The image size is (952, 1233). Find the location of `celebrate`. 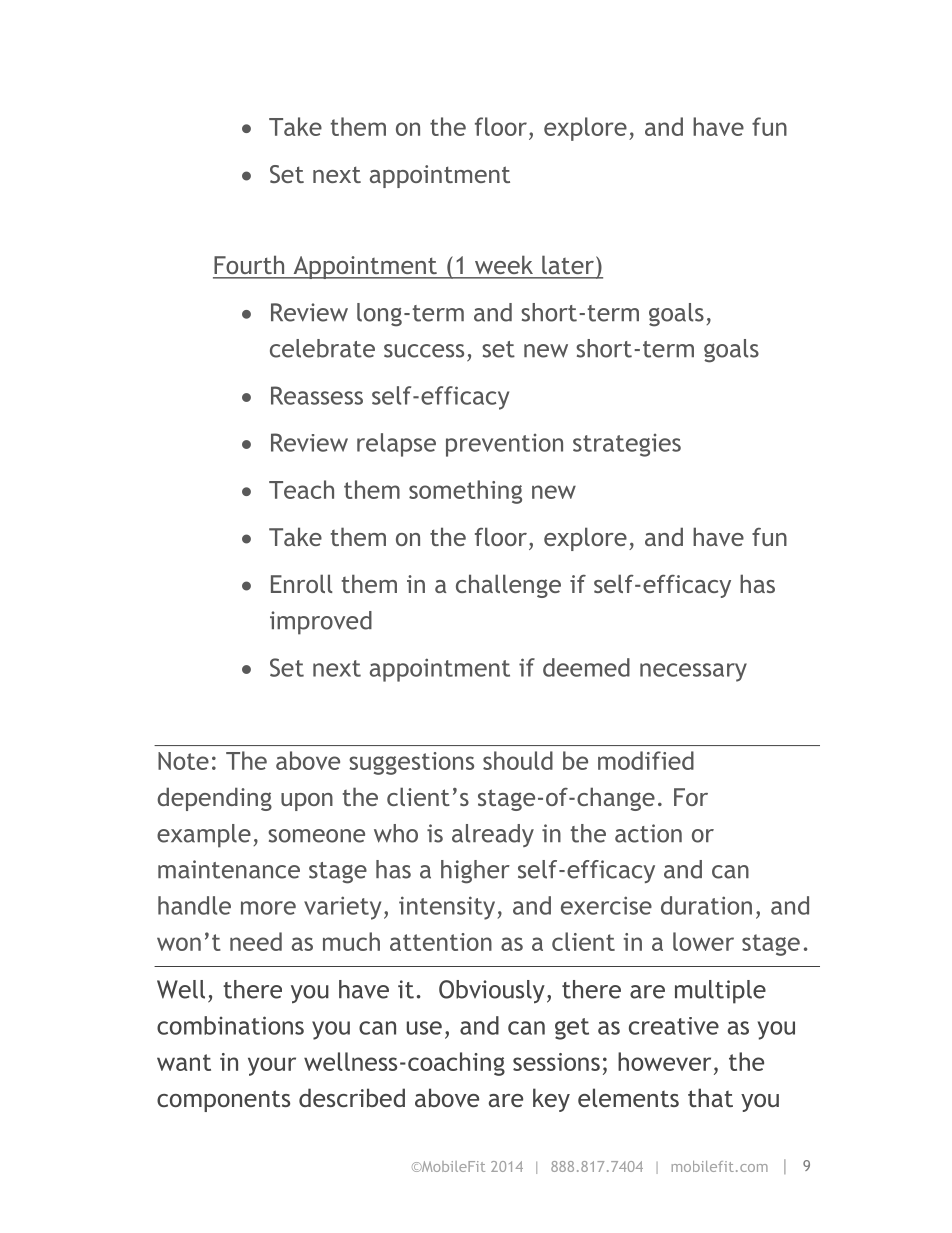

celebrate is located at coordinates (322, 348).
